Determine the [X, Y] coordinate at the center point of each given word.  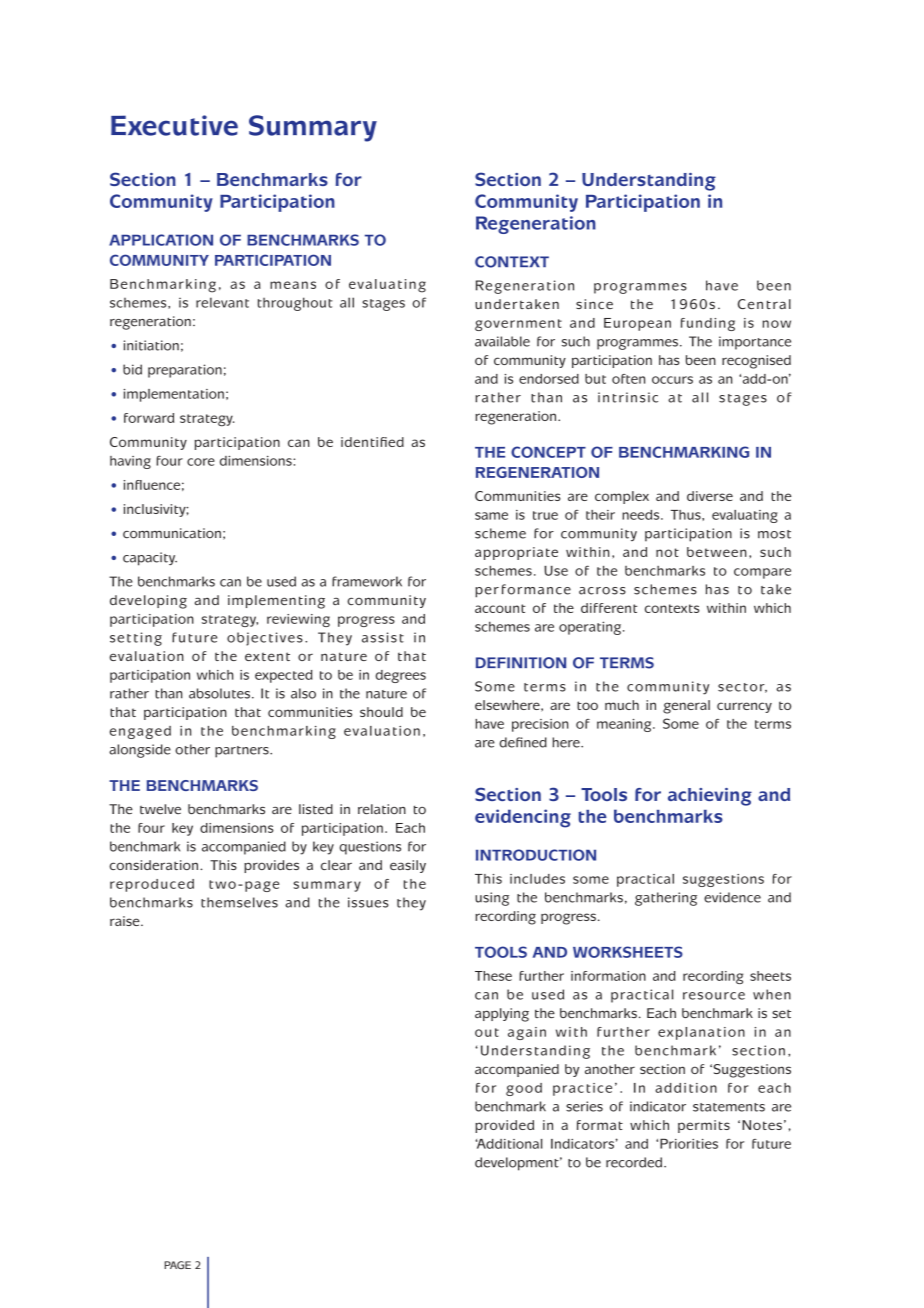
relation [382, 809]
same [491, 516]
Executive [174, 125]
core [201, 462]
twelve [160, 809]
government [518, 325]
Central [764, 304]
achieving [710, 797]
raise [126, 921]
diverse [710, 496]
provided [504, 1126]
